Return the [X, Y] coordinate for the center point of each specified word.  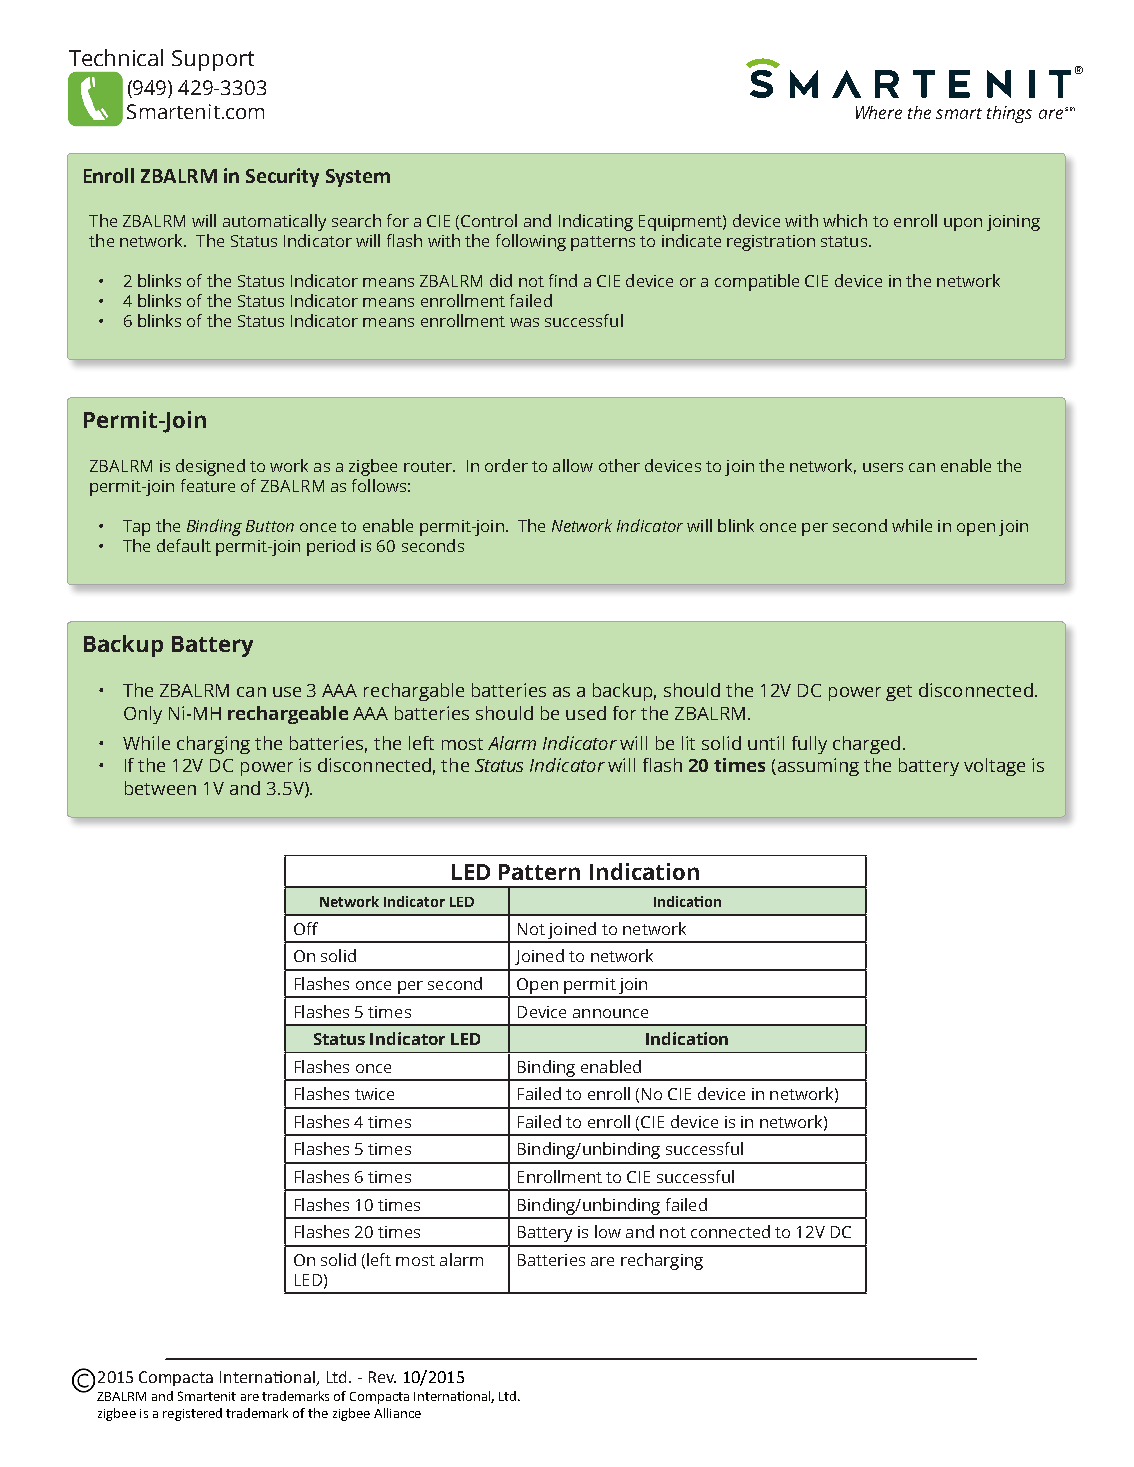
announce [610, 1013]
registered [192, 1414]
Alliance [397, 1413]
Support [213, 60]
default [184, 545]
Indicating [596, 222]
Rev [382, 1377]
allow [573, 465]
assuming [817, 767]
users [883, 467]
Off [306, 928]
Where [879, 112]
